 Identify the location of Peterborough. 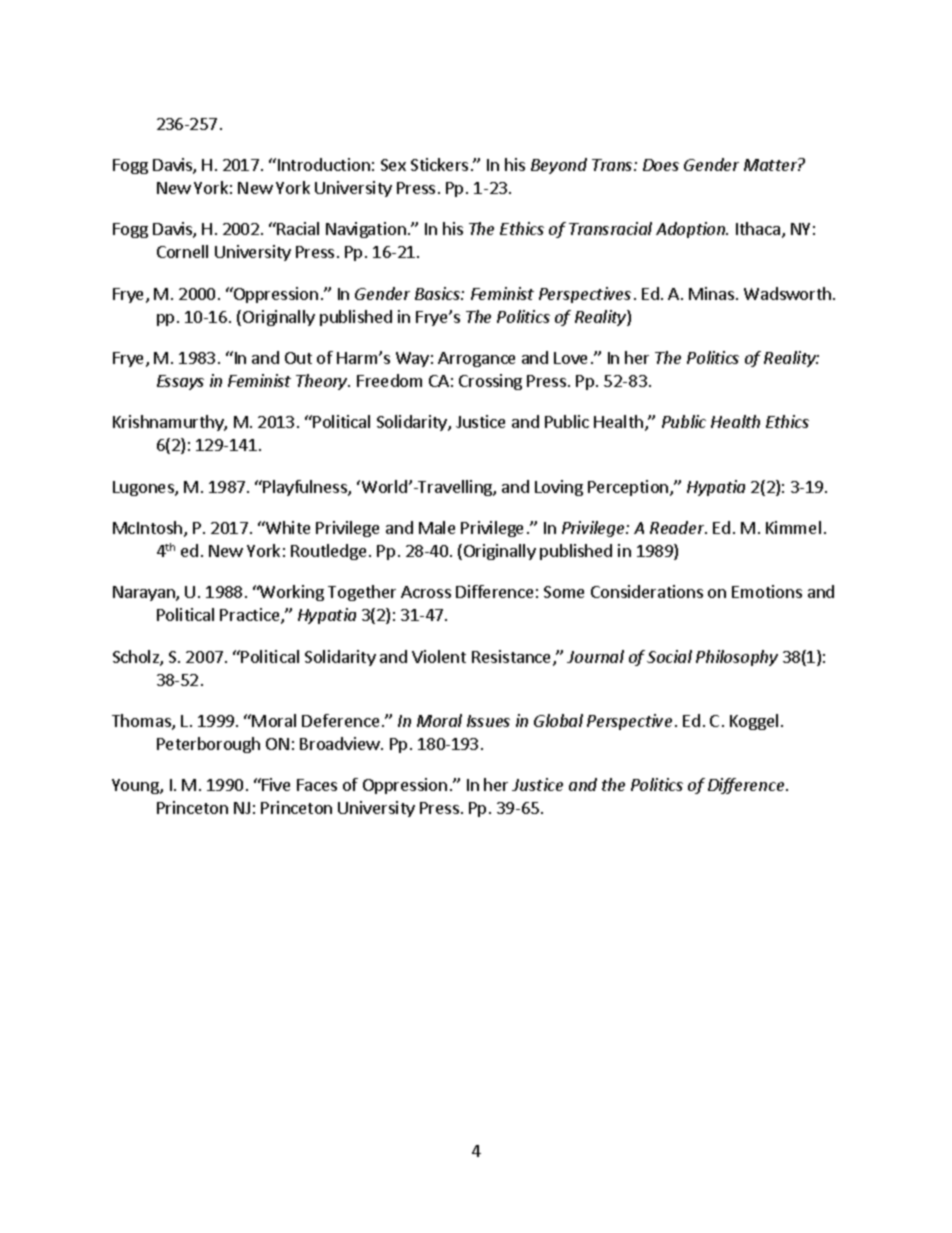
(208, 745).
